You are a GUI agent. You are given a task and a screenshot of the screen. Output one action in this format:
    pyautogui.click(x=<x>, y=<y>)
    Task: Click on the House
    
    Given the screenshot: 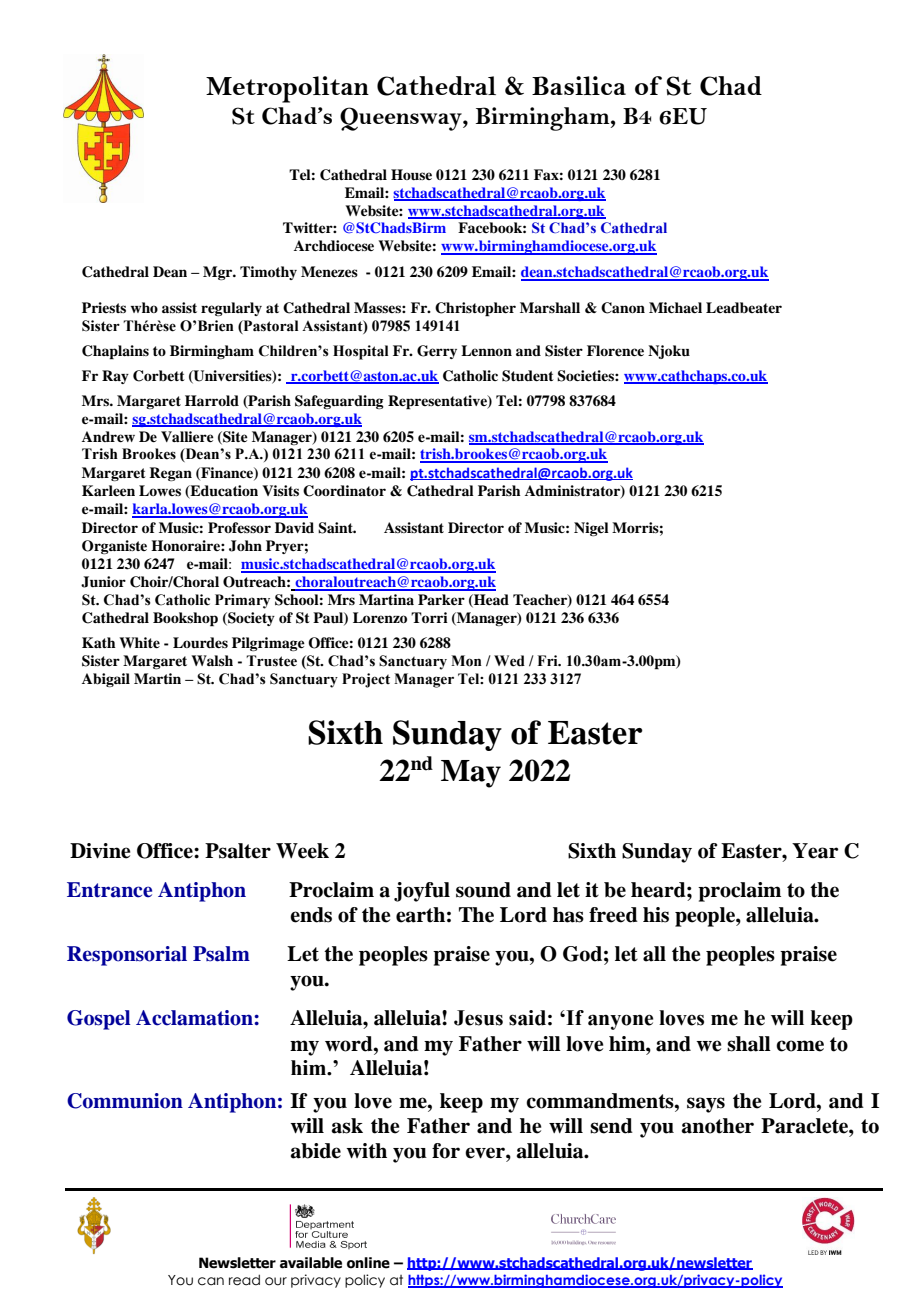 What is the action you would take?
    pyautogui.click(x=411, y=174)
